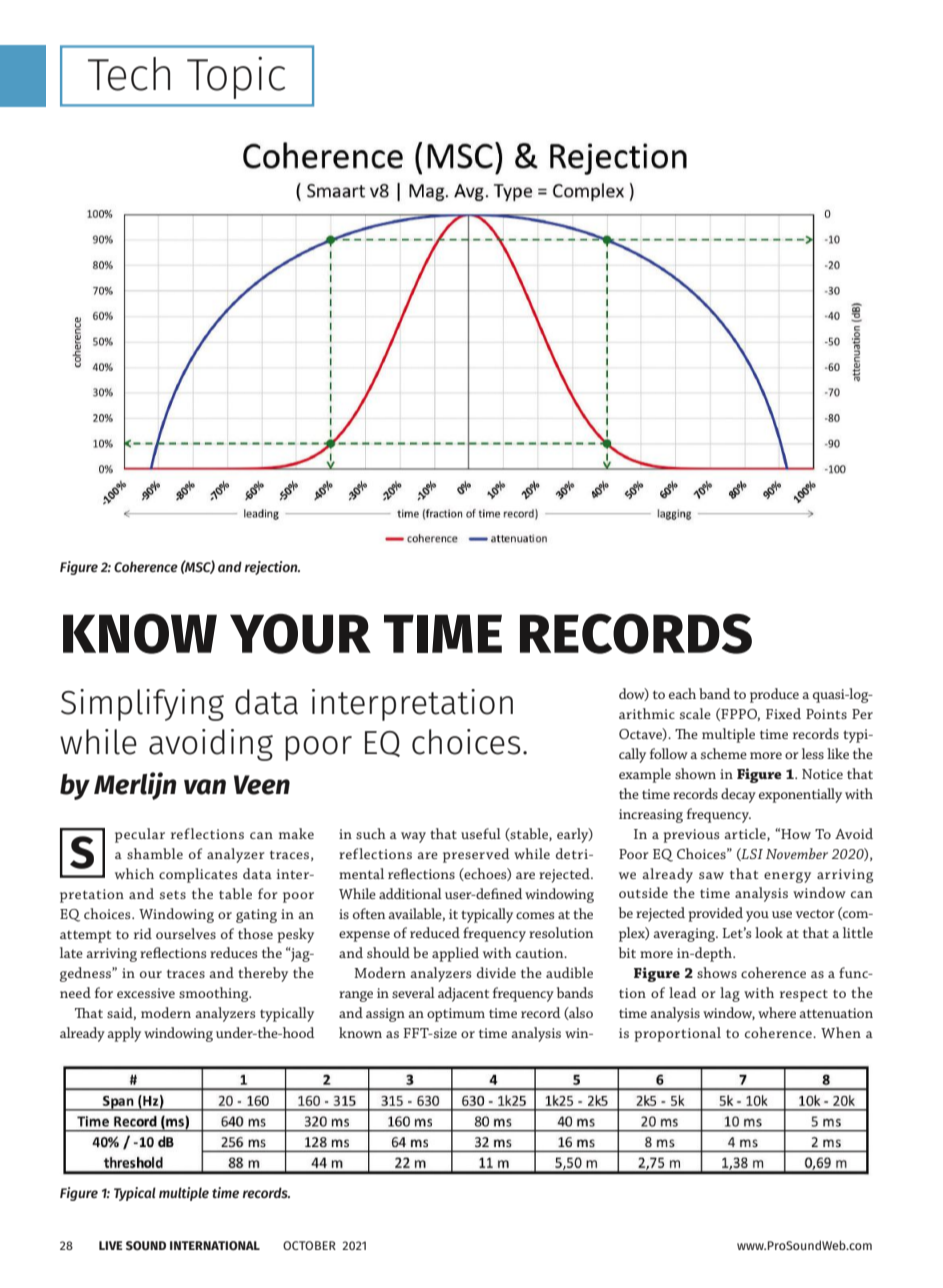 This screenshot has height=1288, width=943. I want to click on Points, so click(826, 714).
